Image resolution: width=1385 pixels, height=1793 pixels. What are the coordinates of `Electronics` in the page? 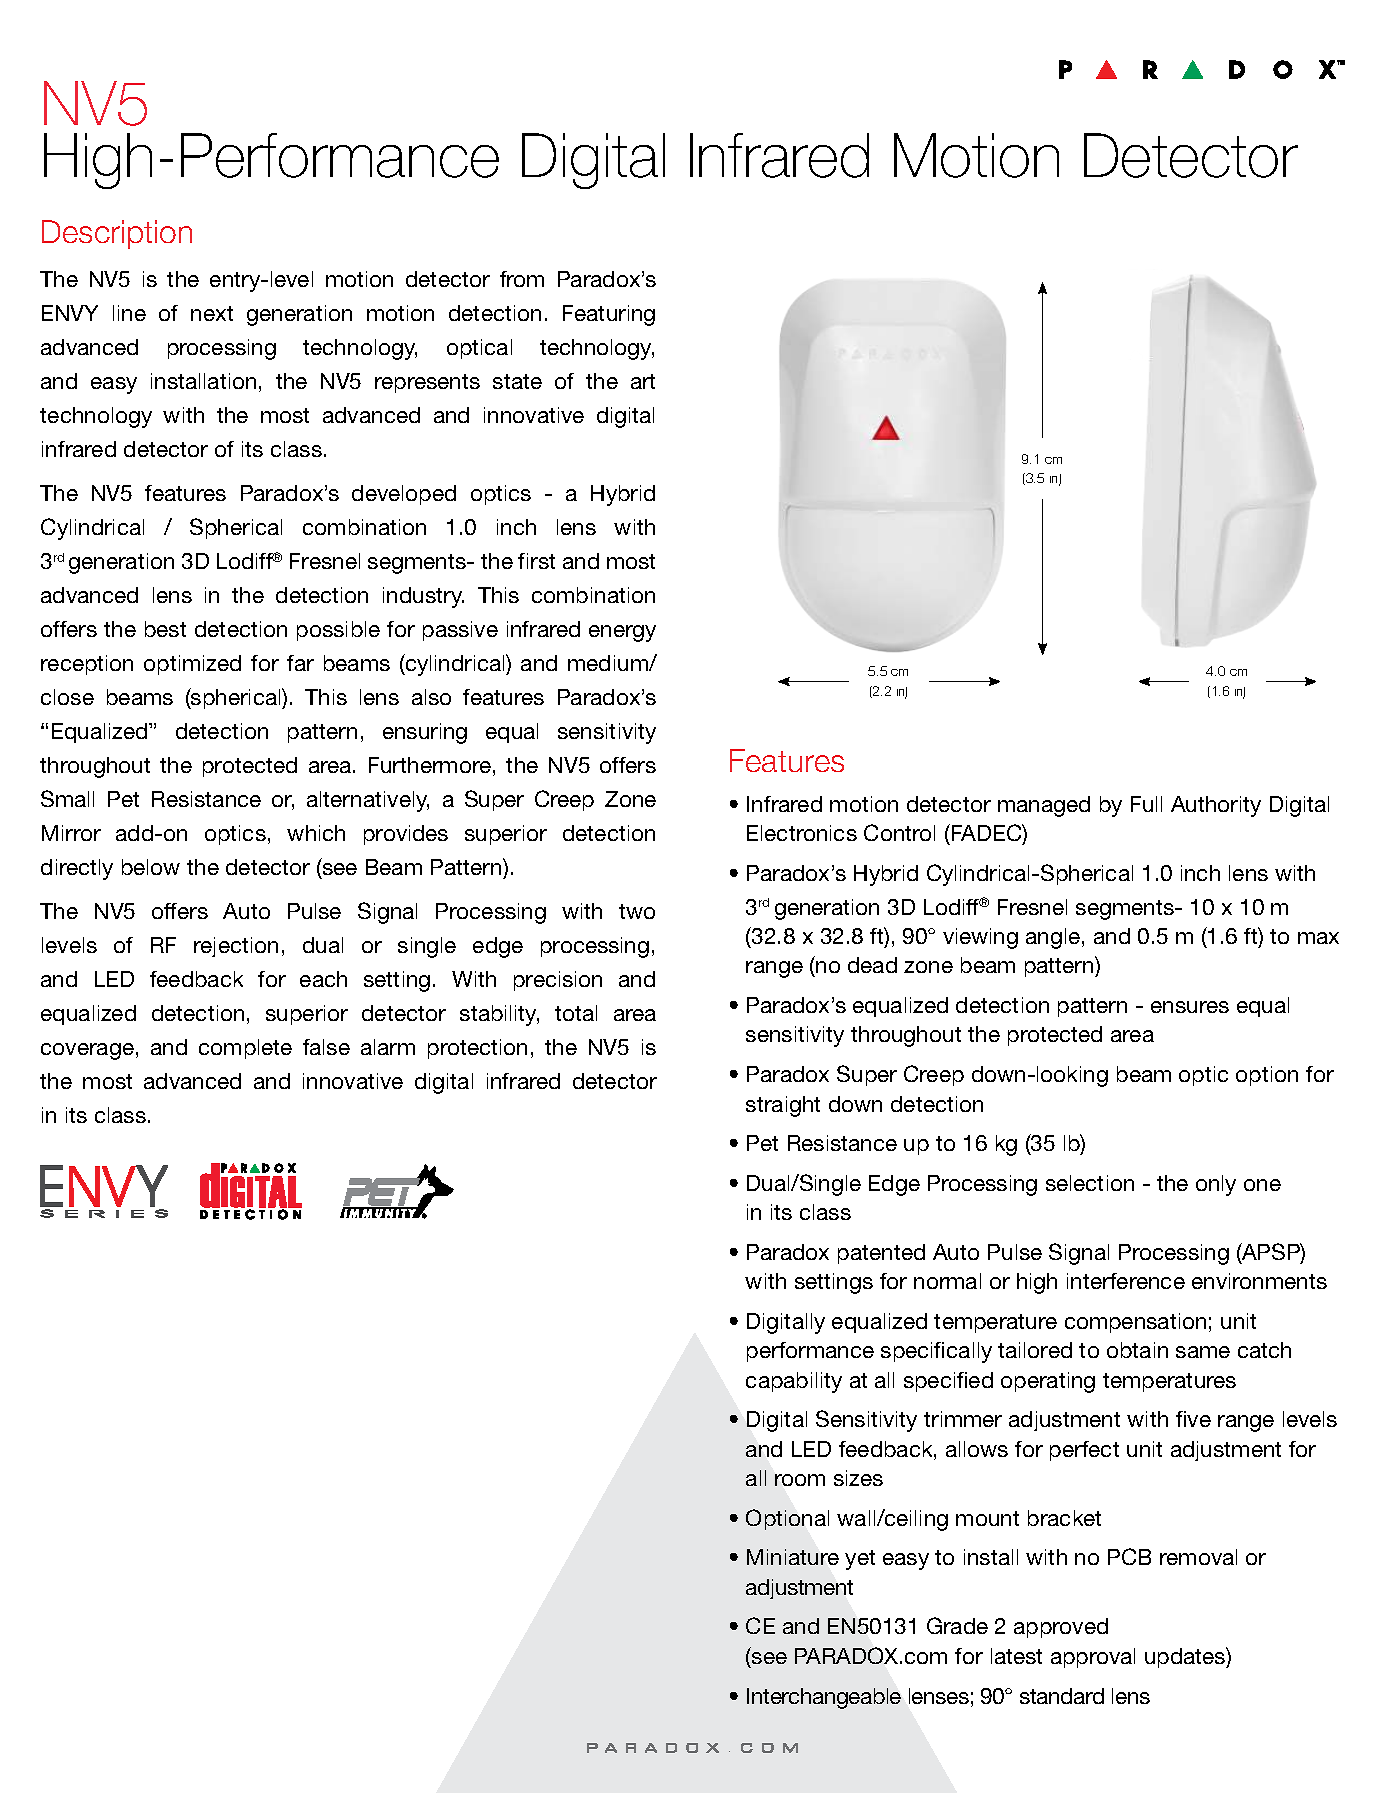 It's located at (802, 833).
